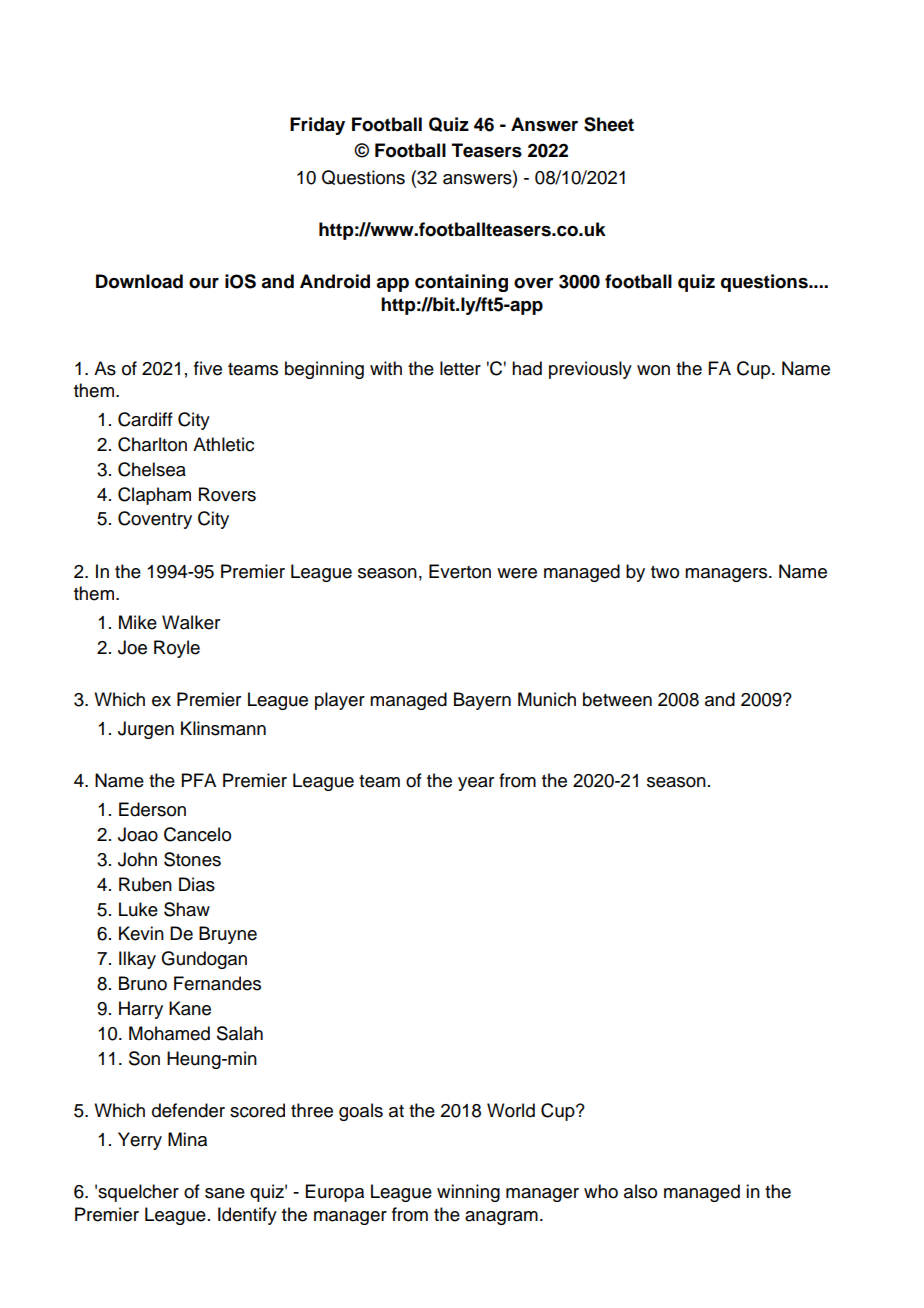  What do you see at coordinates (317, 126) in the screenshot?
I see `Friday` at bounding box center [317, 126].
